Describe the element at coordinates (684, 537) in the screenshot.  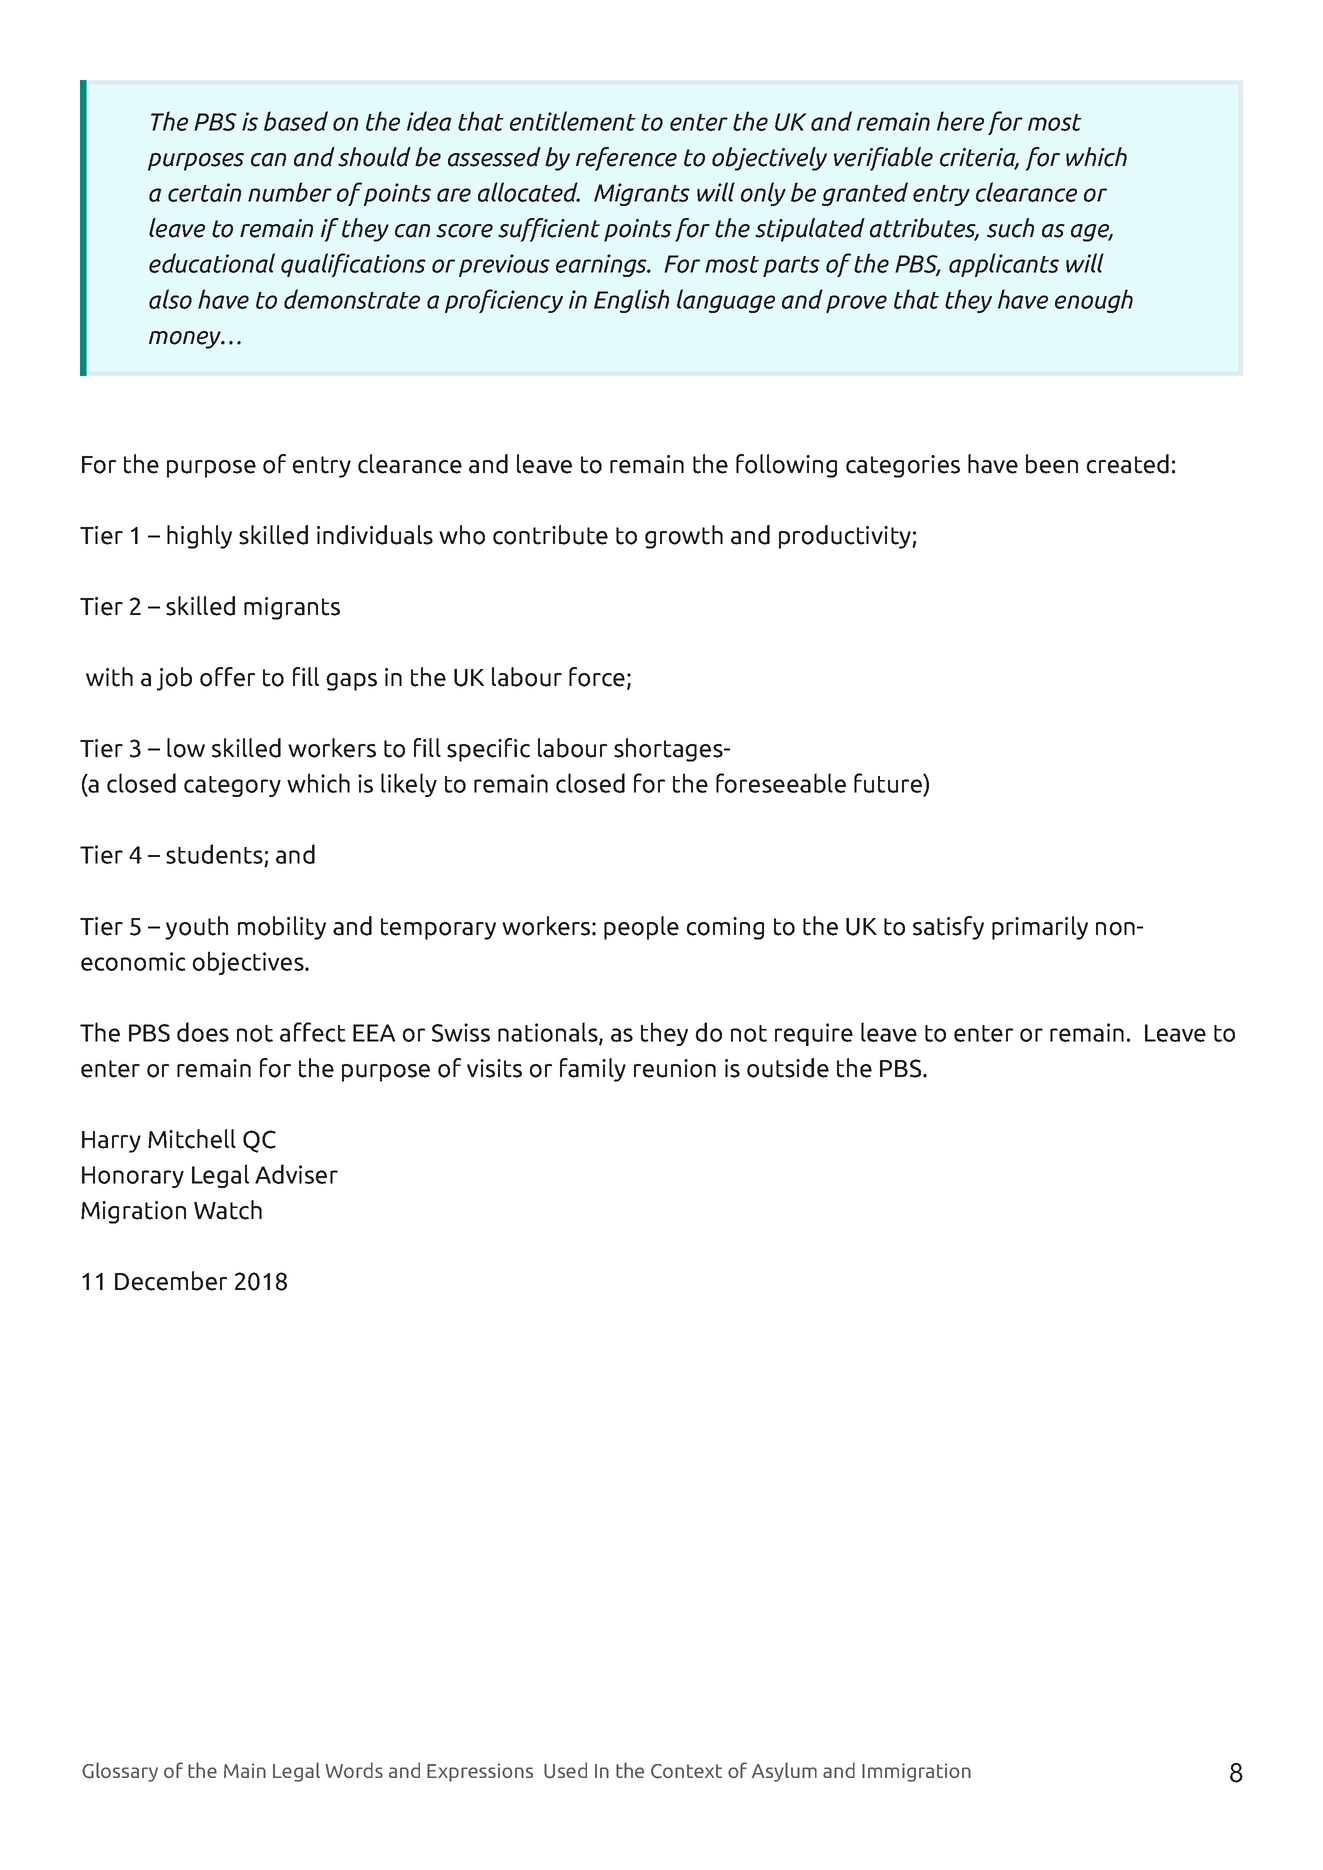
I see `growth` at that location.
